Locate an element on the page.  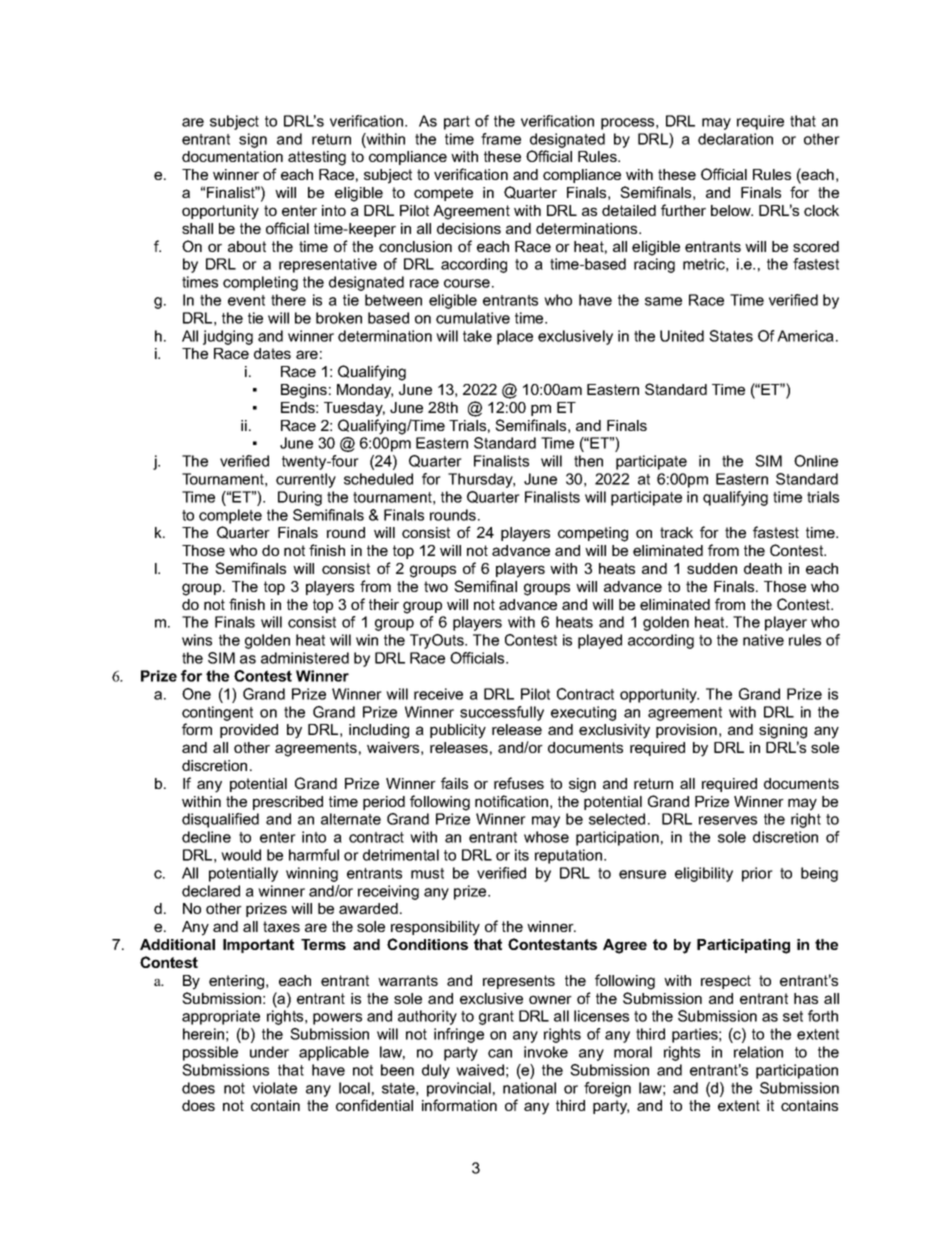
frame is located at coordinates (501, 139).
